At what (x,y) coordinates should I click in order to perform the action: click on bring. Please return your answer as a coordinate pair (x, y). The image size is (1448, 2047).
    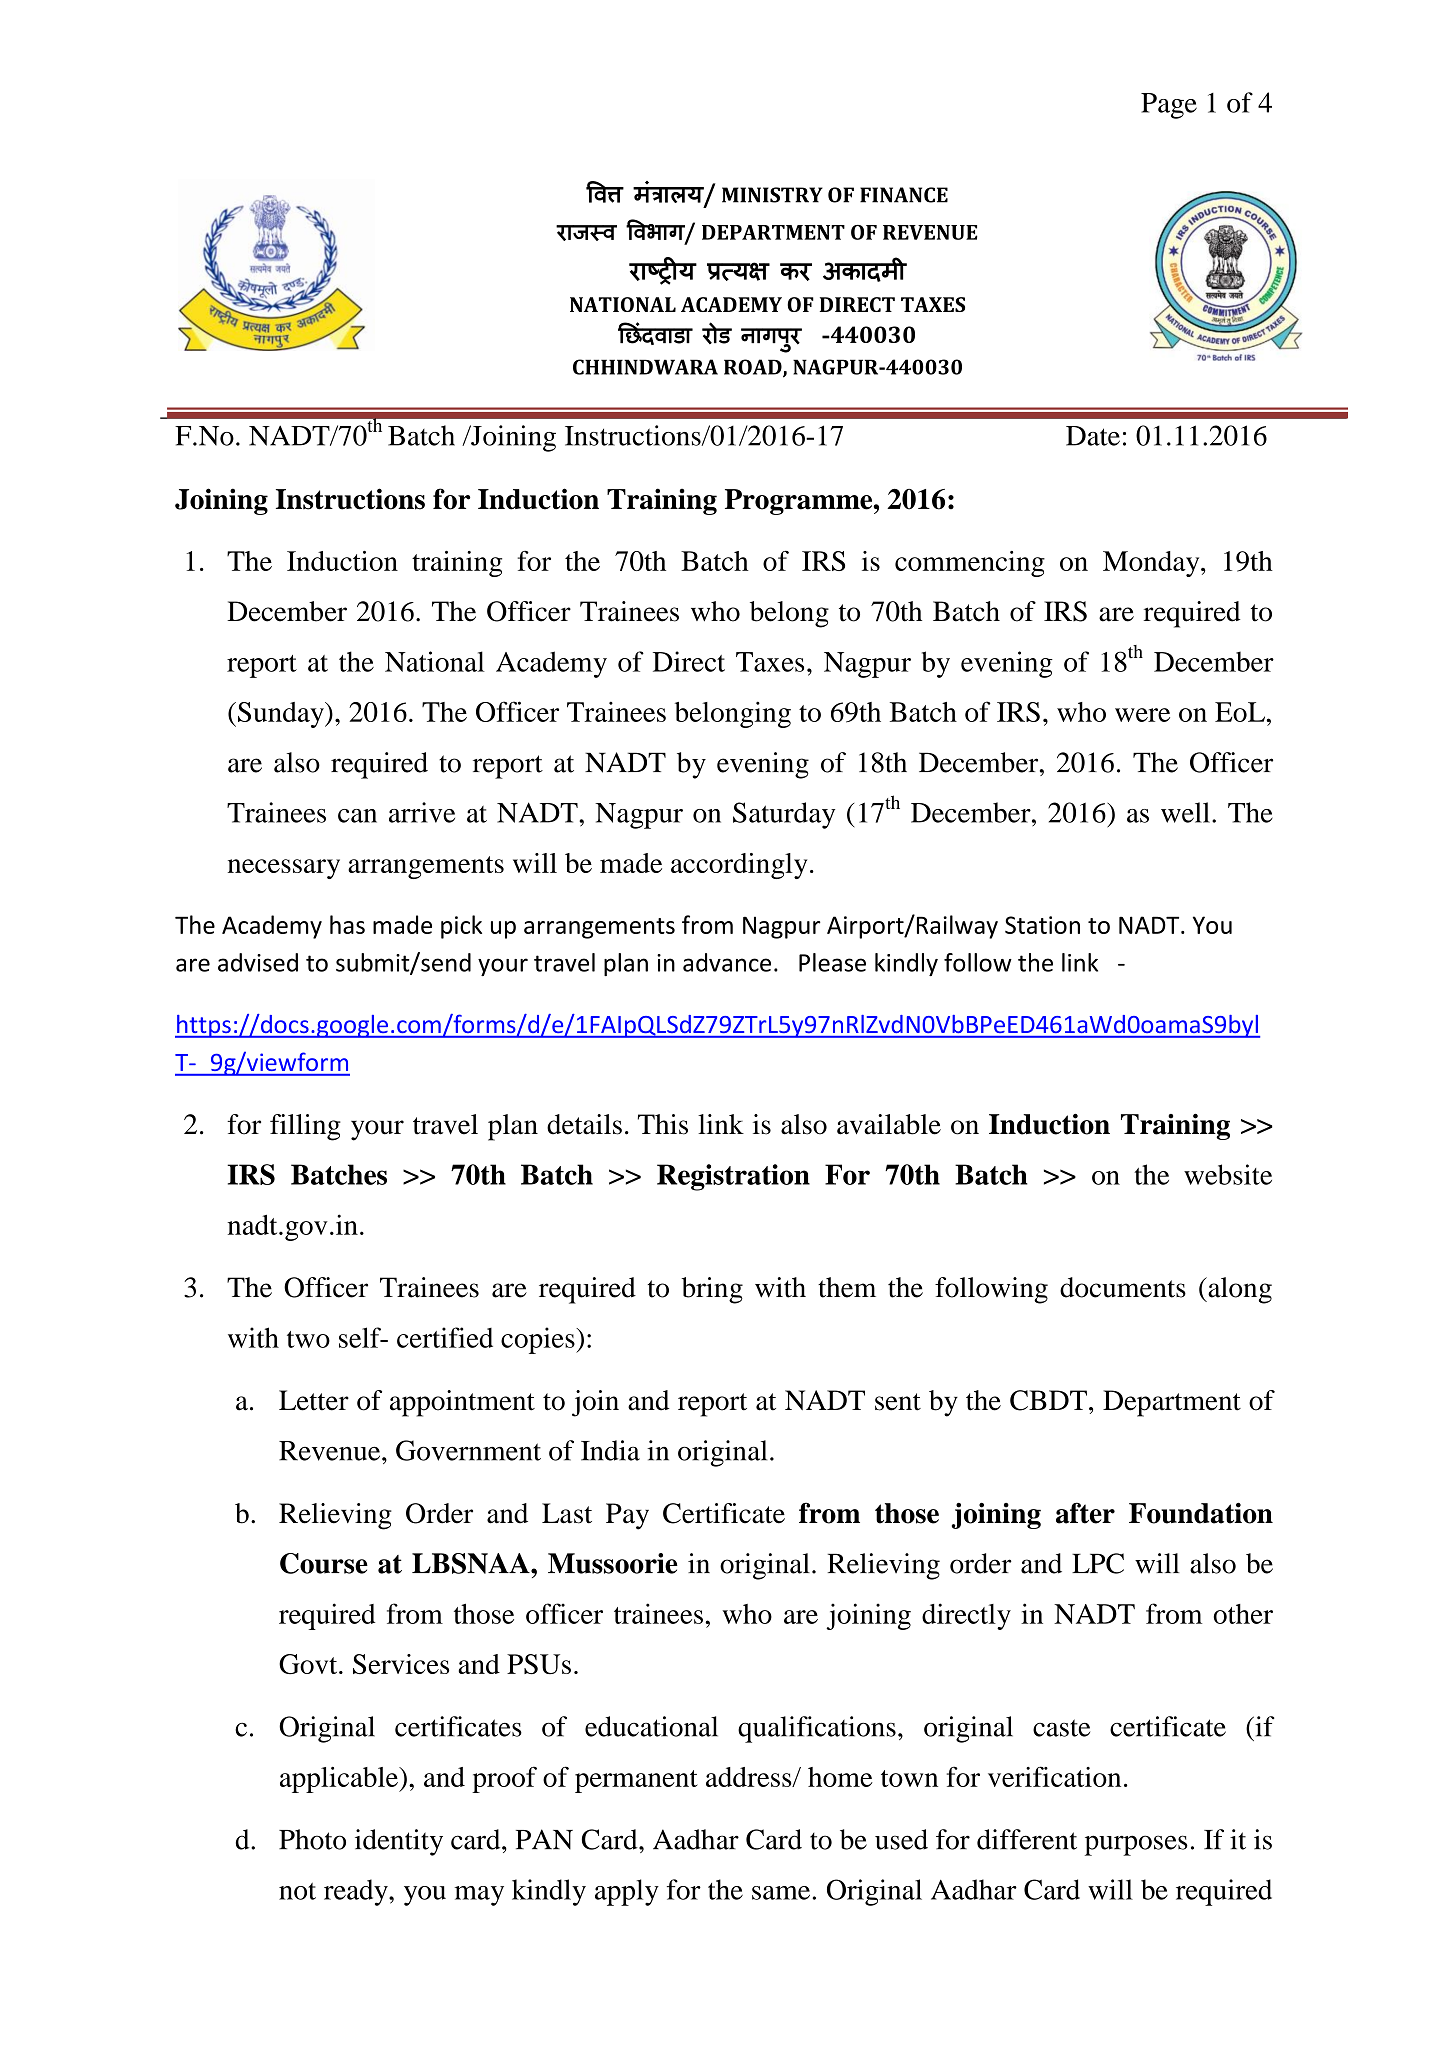
    Looking at the image, I should click on (712, 1290).
